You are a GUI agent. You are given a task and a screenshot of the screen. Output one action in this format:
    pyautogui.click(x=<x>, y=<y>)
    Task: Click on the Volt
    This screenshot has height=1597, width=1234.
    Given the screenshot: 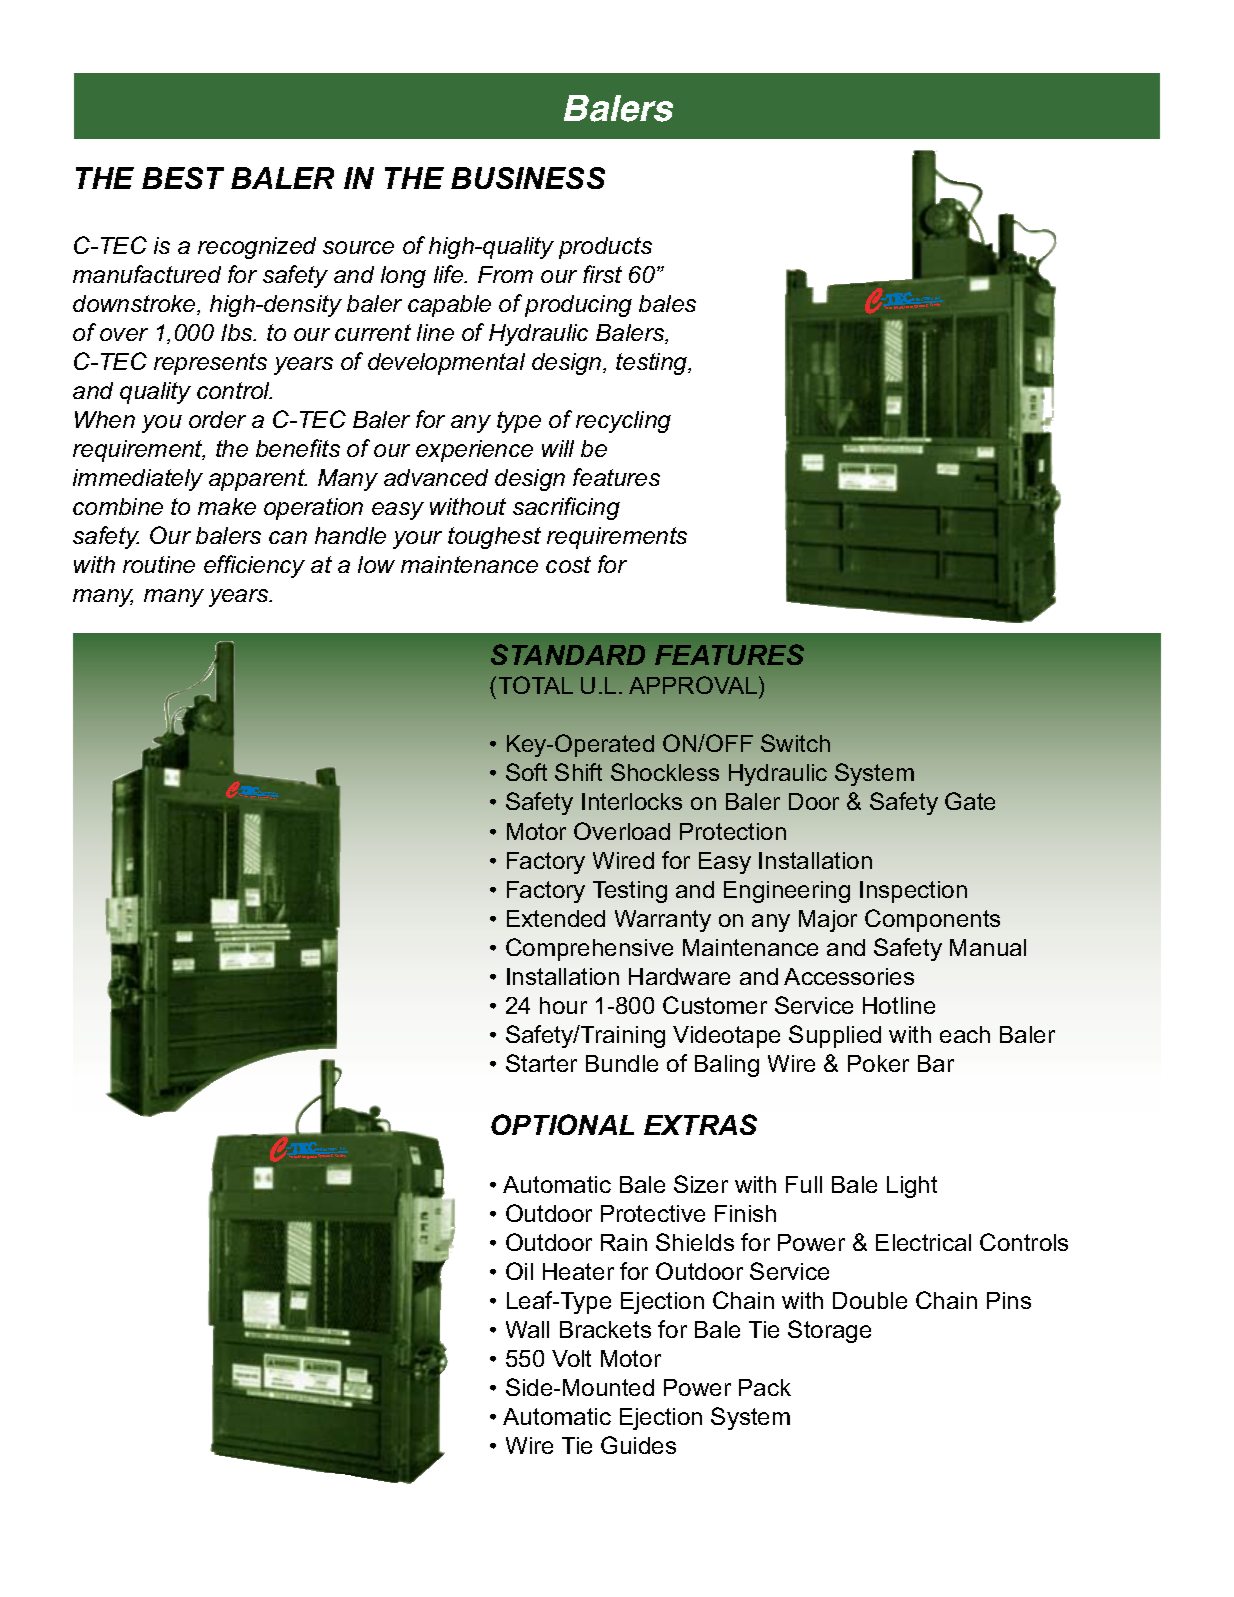 What is the action you would take?
    pyautogui.click(x=571, y=1358)
